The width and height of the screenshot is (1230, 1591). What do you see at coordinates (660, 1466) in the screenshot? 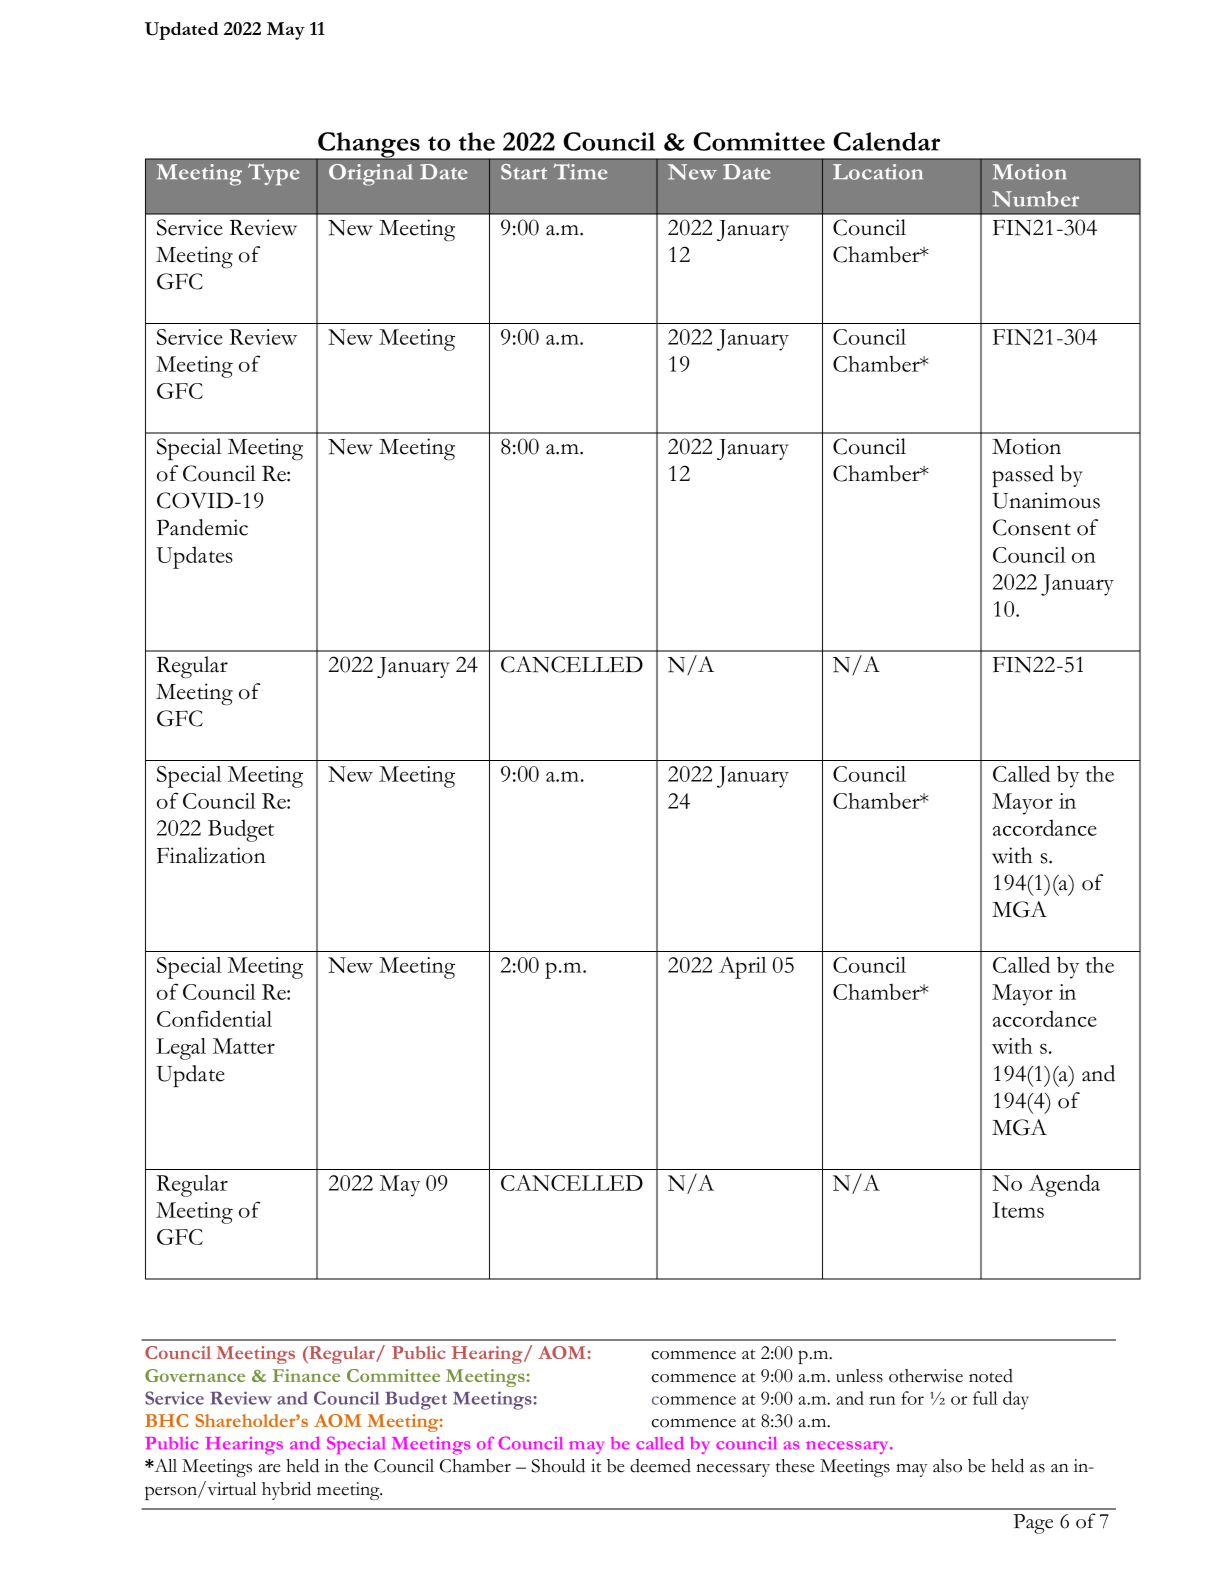
I see `deemed` at bounding box center [660, 1466].
